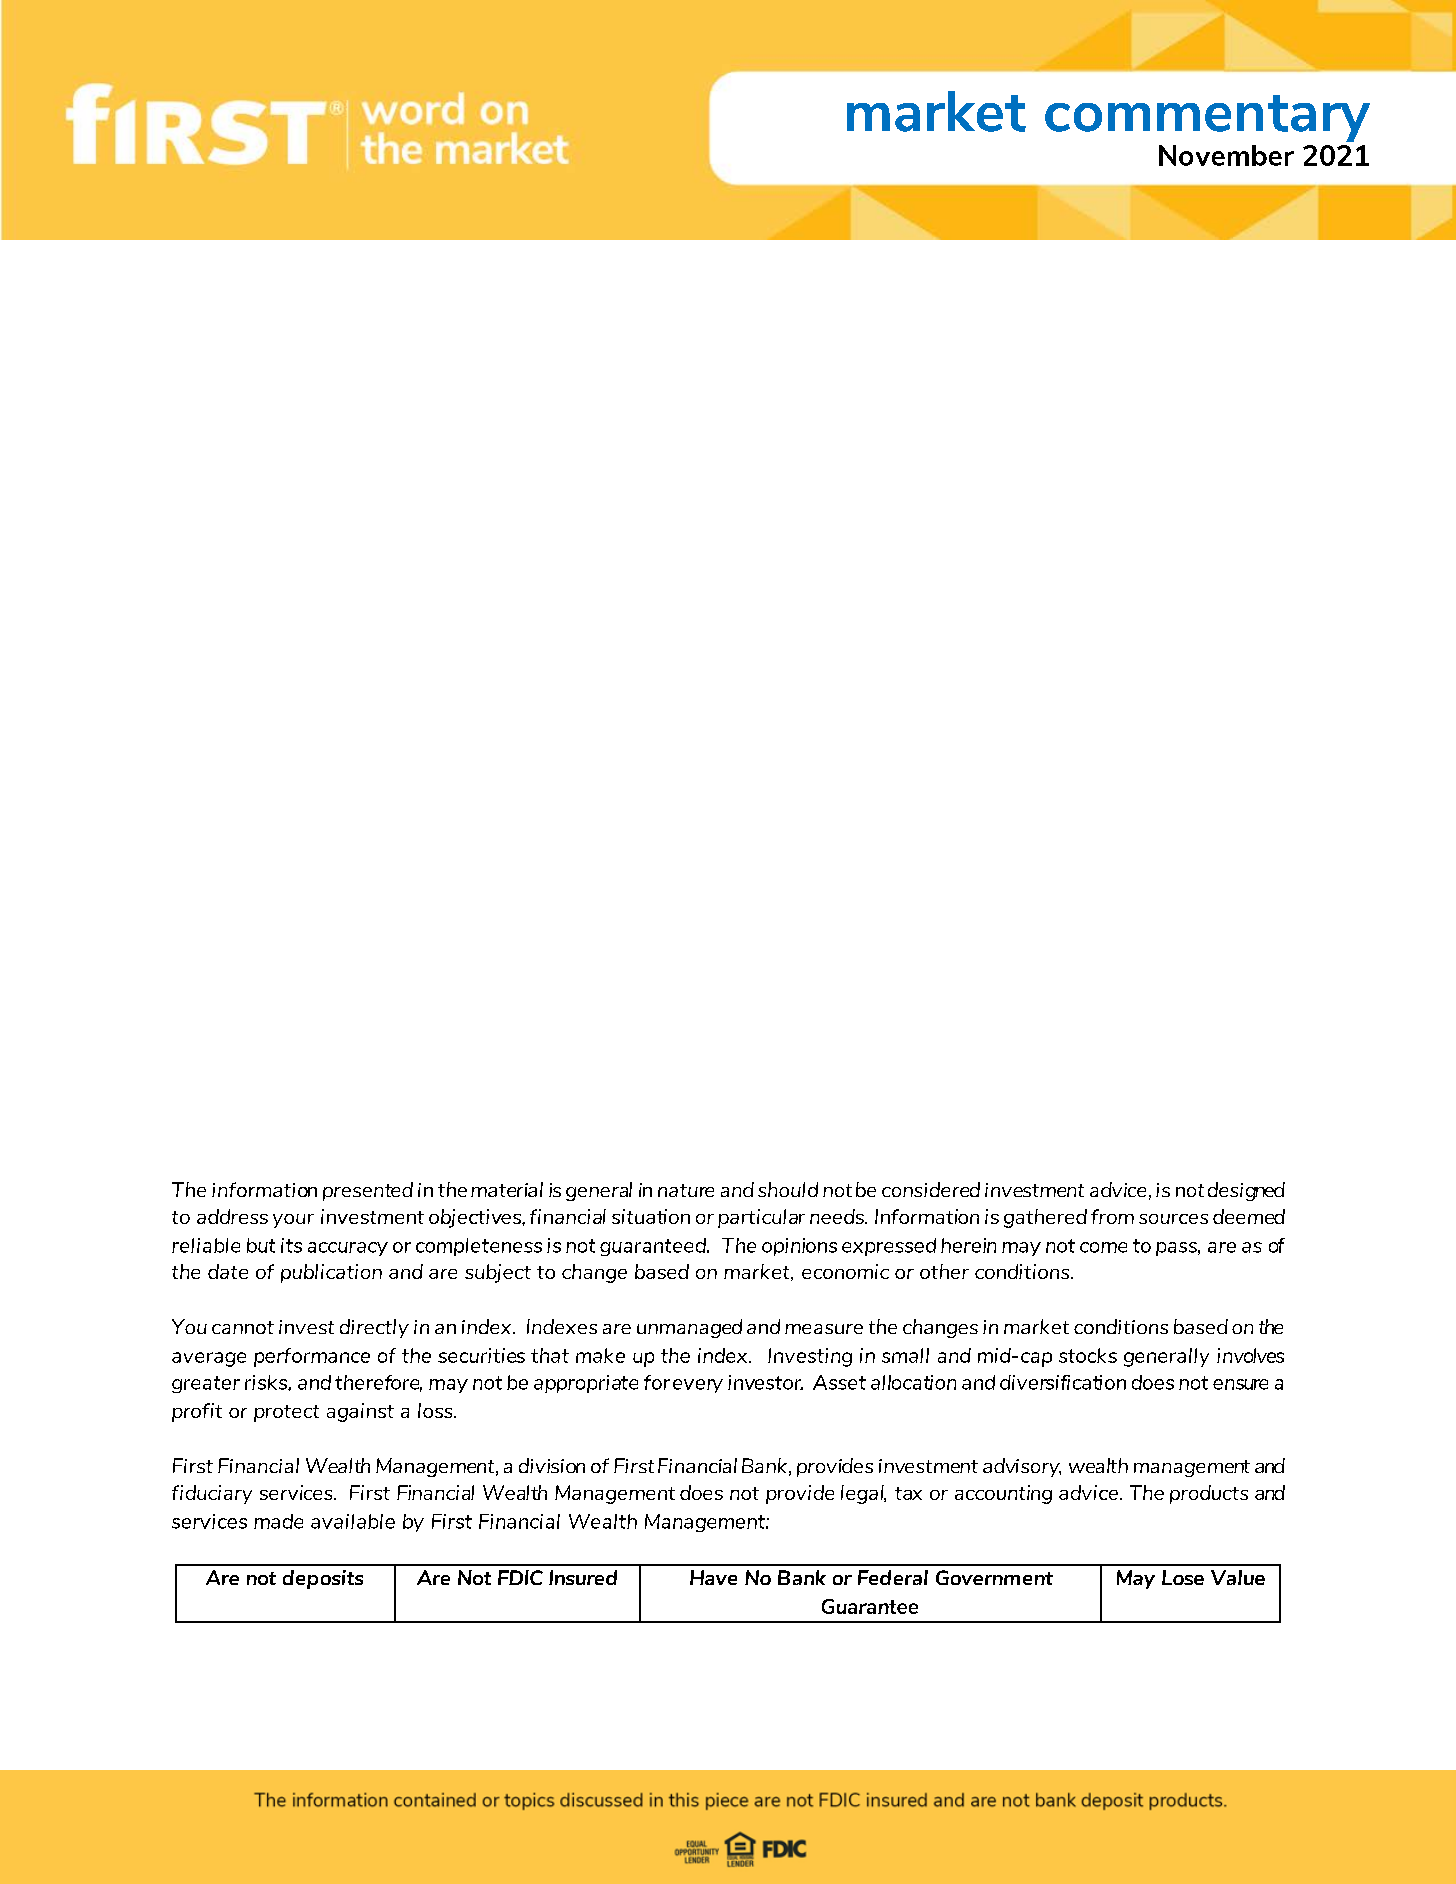 The image size is (1456, 1884). I want to click on considered, so click(931, 1189).
